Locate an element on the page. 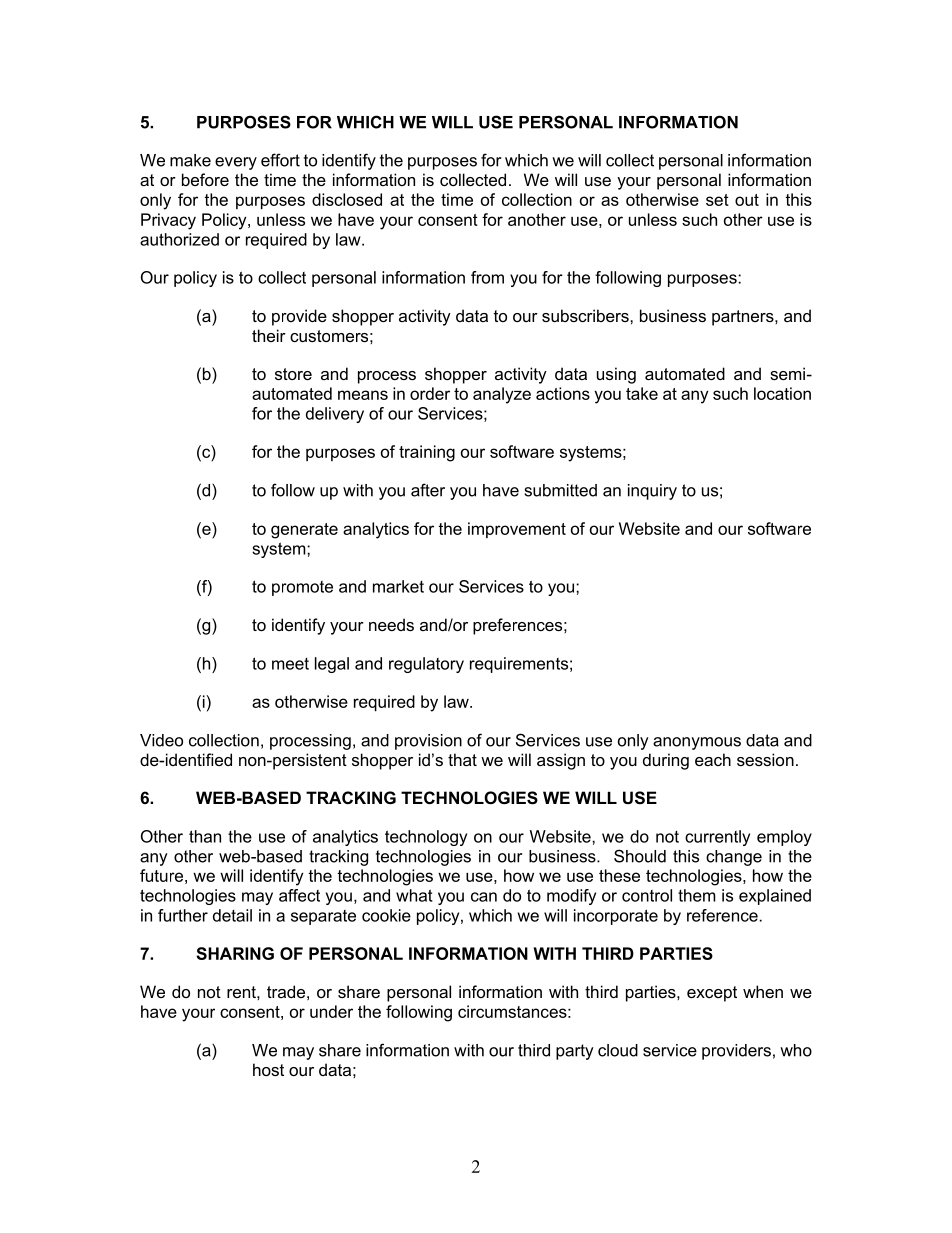 This page has width=952, height=1233. Video is located at coordinates (161, 740).
